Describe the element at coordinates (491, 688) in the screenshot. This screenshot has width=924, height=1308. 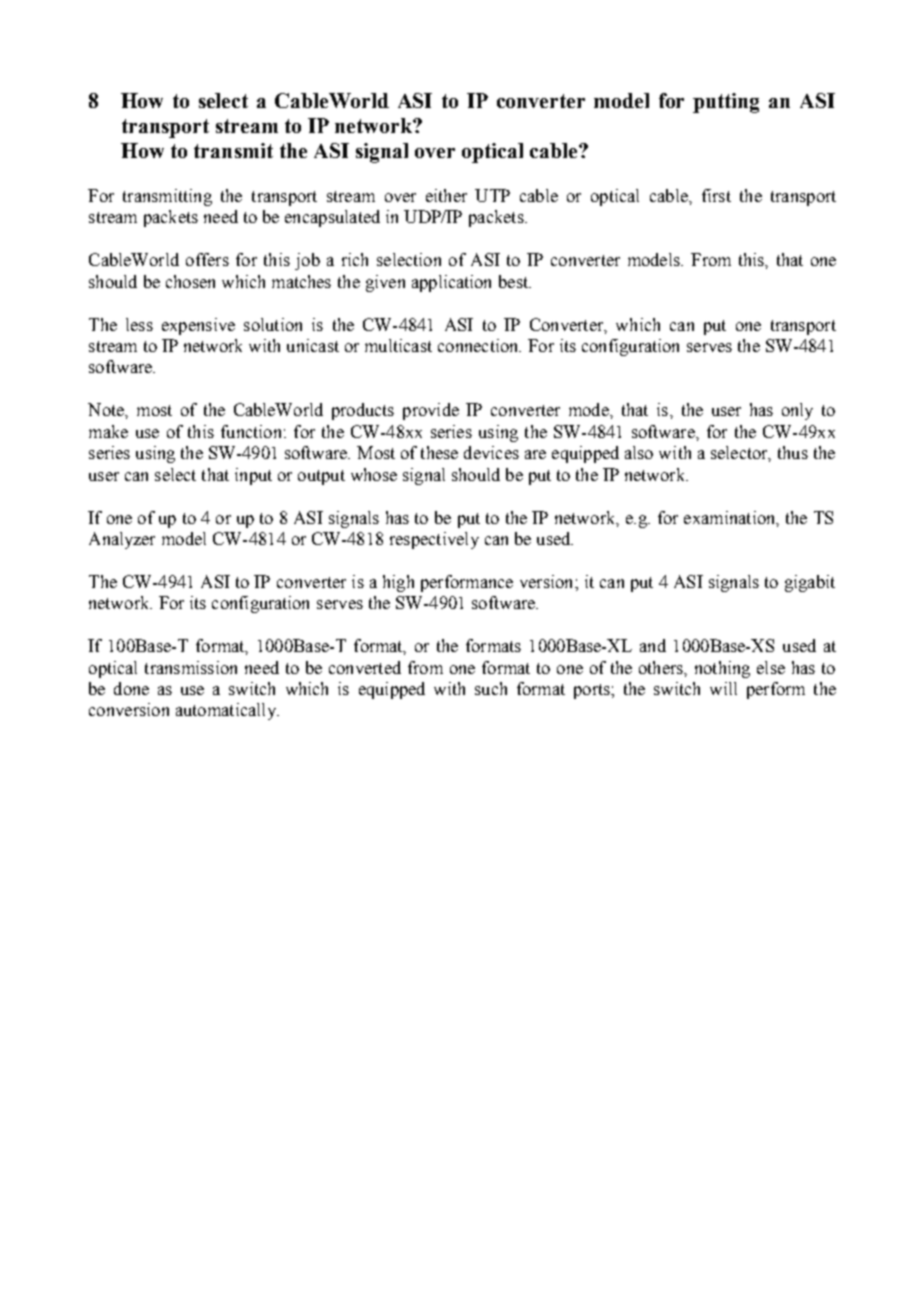
I see `such` at that location.
